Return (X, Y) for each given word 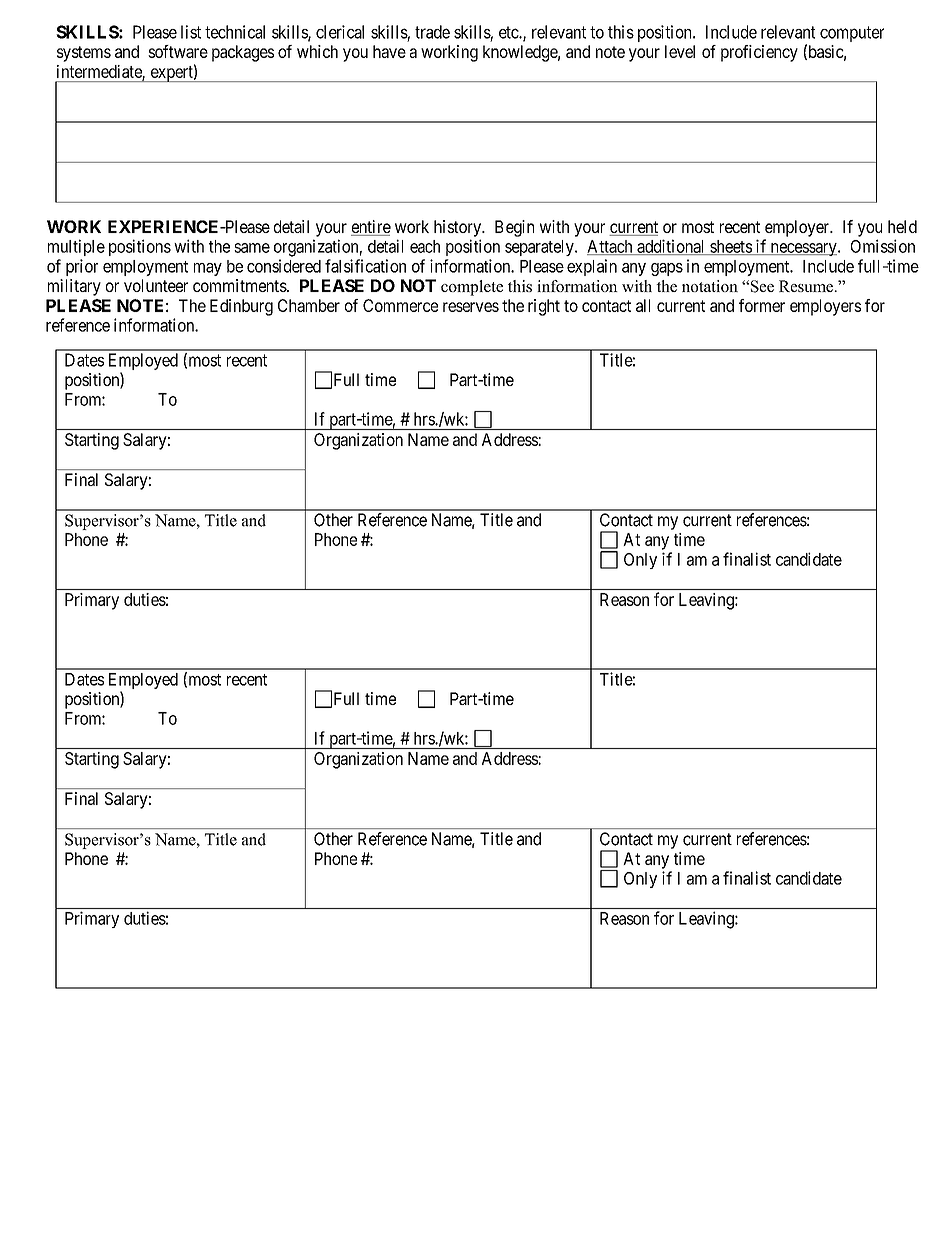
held (902, 226)
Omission (883, 246)
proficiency (759, 53)
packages (243, 53)
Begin (514, 228)
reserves (471, 307)
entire (371, 228)
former (762, 305)
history (458, 228)
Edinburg (241, 307)
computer (852, 34)
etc (509, 32)
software (178, 51)
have (389, 51)
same (252, 248)
